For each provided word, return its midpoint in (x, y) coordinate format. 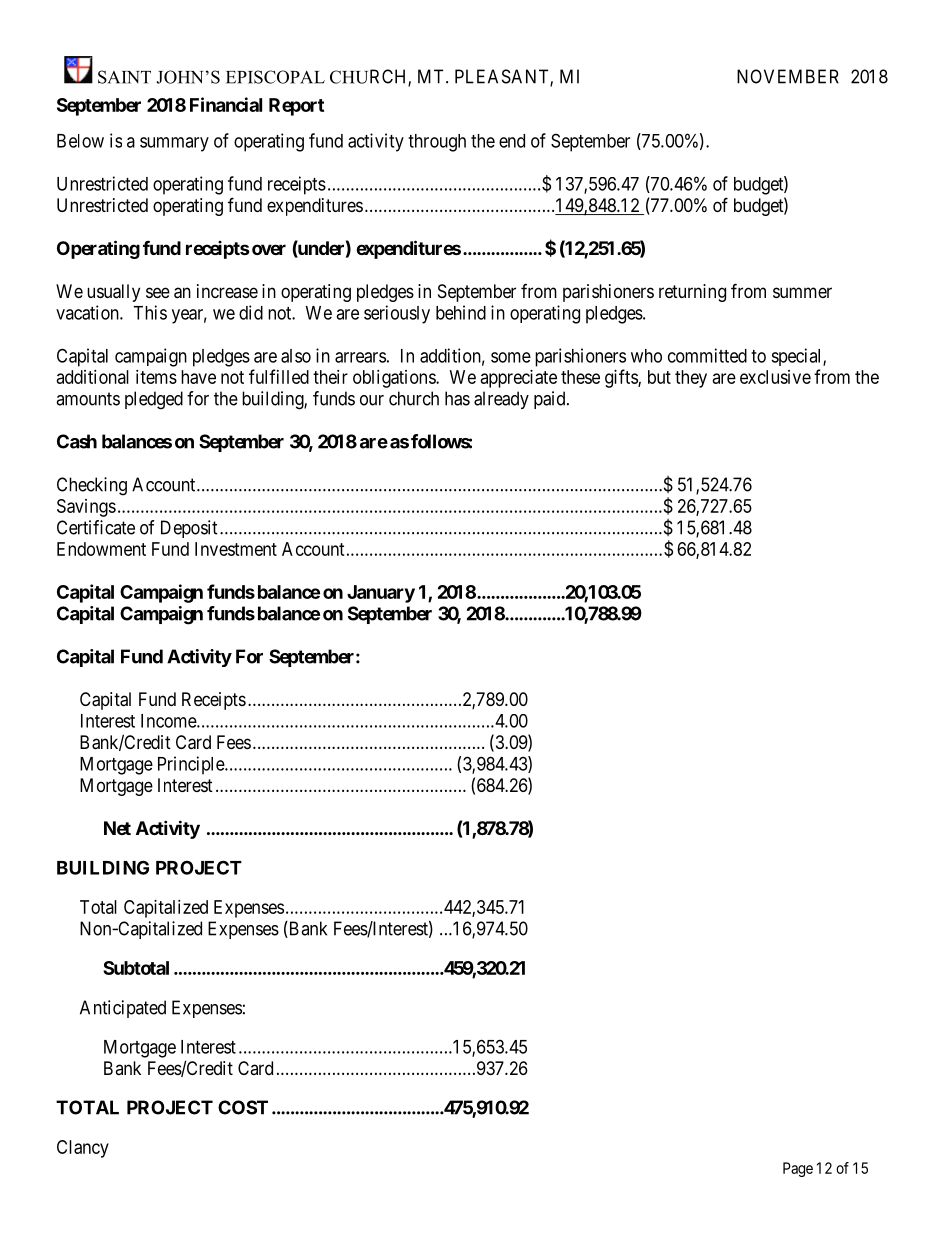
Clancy (83, 1149)
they (691, 379)
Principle (192, 765)
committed (707, 355)
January (381, 594)
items (156, 377)
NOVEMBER (788, 76)
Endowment (101, 549)
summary (174, 144)
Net (117, 828)
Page (798, 1169)
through (437, 143)
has (457, 398)
